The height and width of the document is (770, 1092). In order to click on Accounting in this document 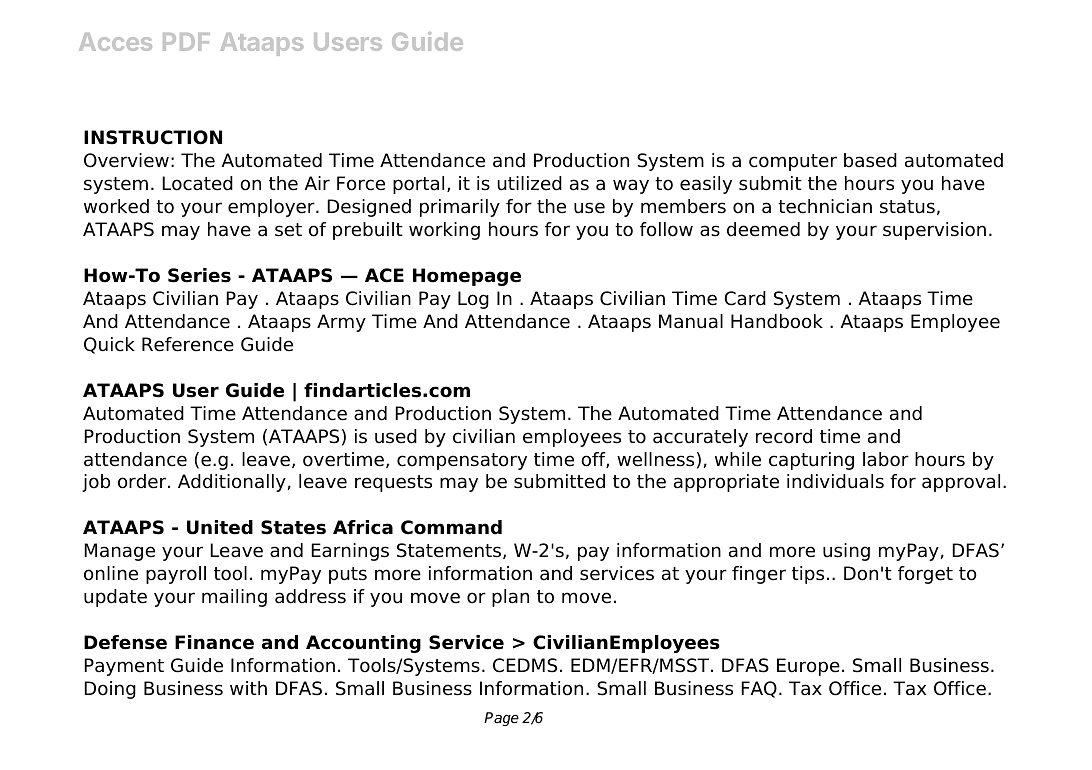, I will do `click(363, 644)`.
